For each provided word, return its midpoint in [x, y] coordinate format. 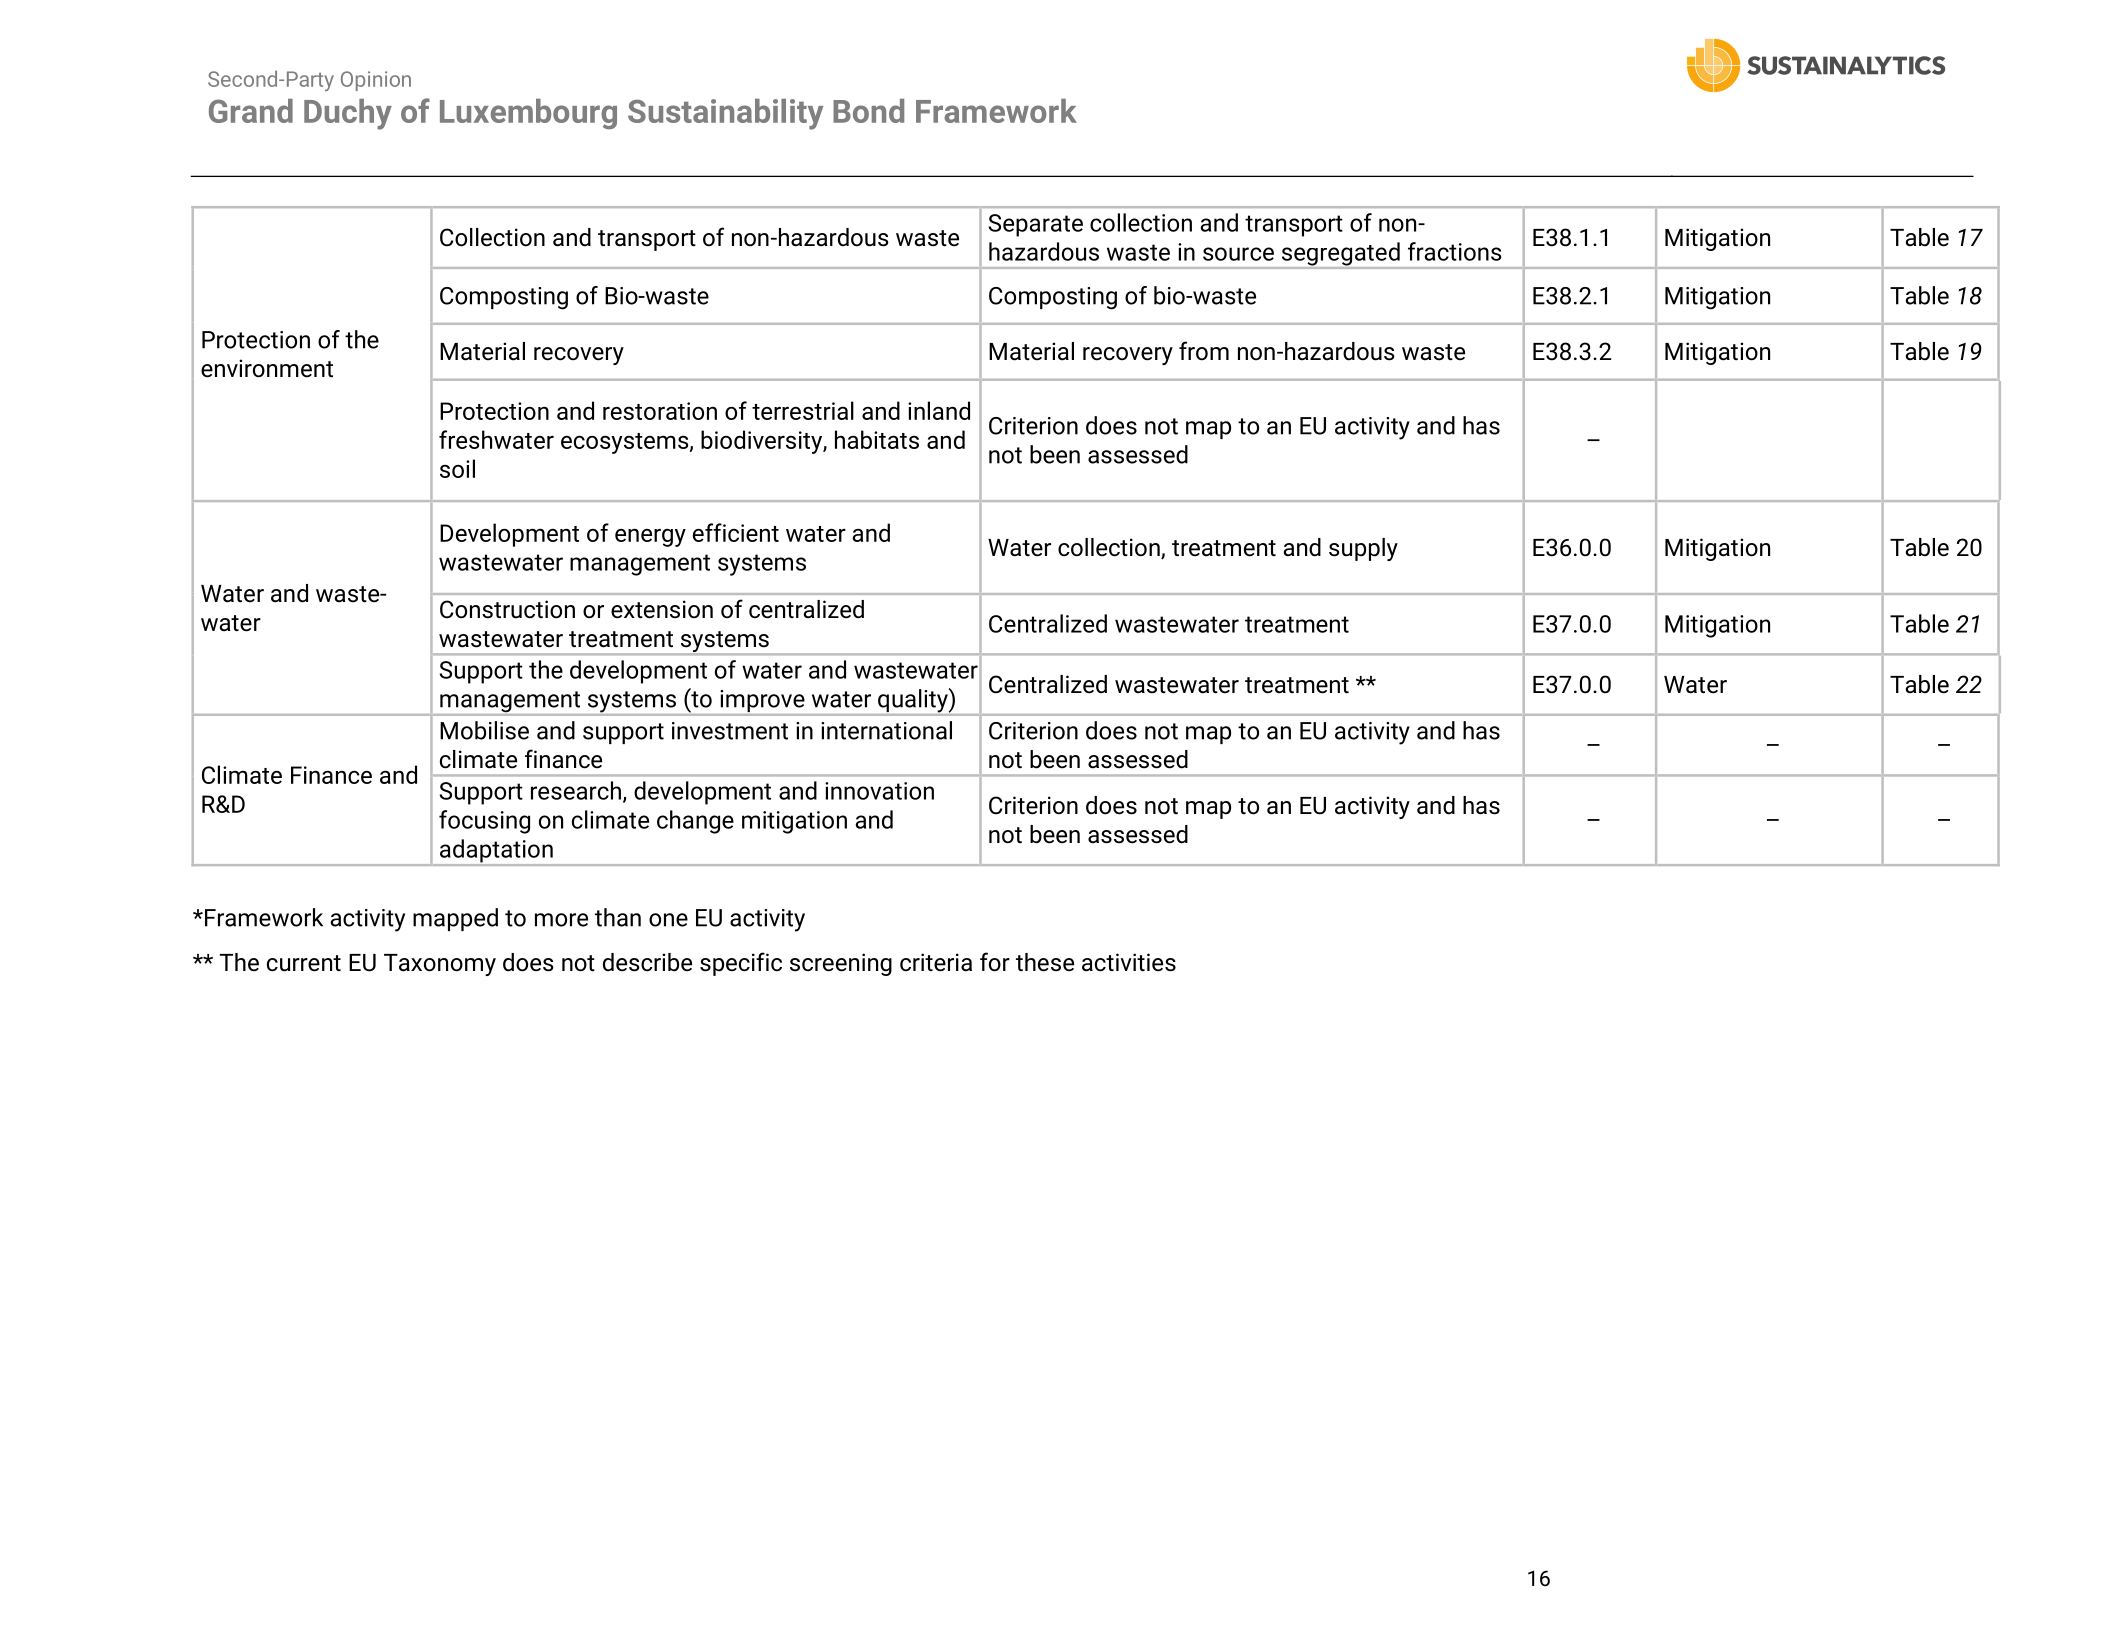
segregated [1340, 255]
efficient [736, 532]
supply [1363, 549]
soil [457, 468]
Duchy [348, 114]
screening [841, 964]
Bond [868, 111]
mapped [455, 919]
